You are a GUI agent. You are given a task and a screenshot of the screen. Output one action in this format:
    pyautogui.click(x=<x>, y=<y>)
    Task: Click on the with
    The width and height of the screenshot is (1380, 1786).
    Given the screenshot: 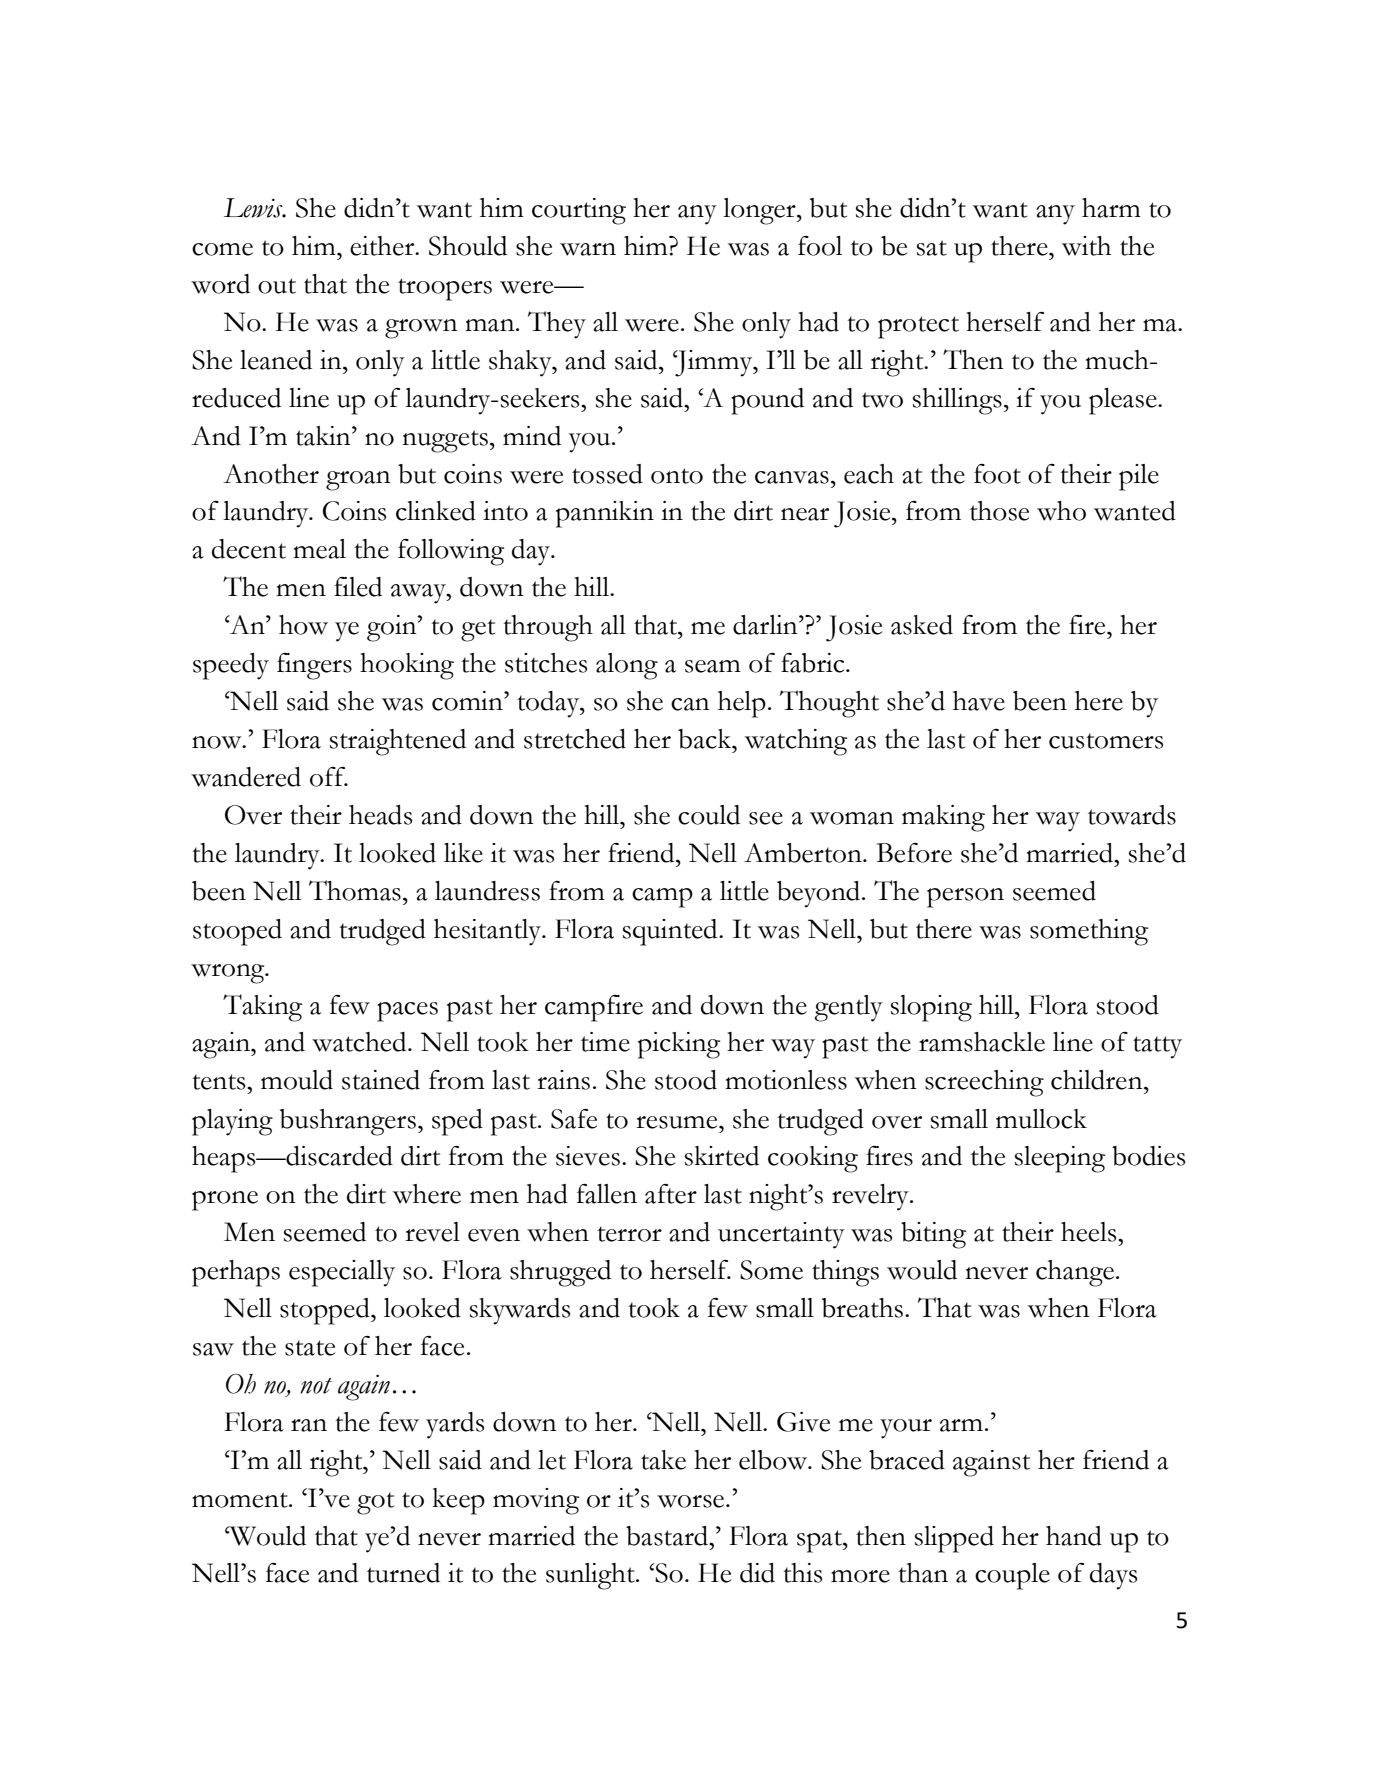 What is the action you would take?
    pyautogui.click(x=1086, y=246)
